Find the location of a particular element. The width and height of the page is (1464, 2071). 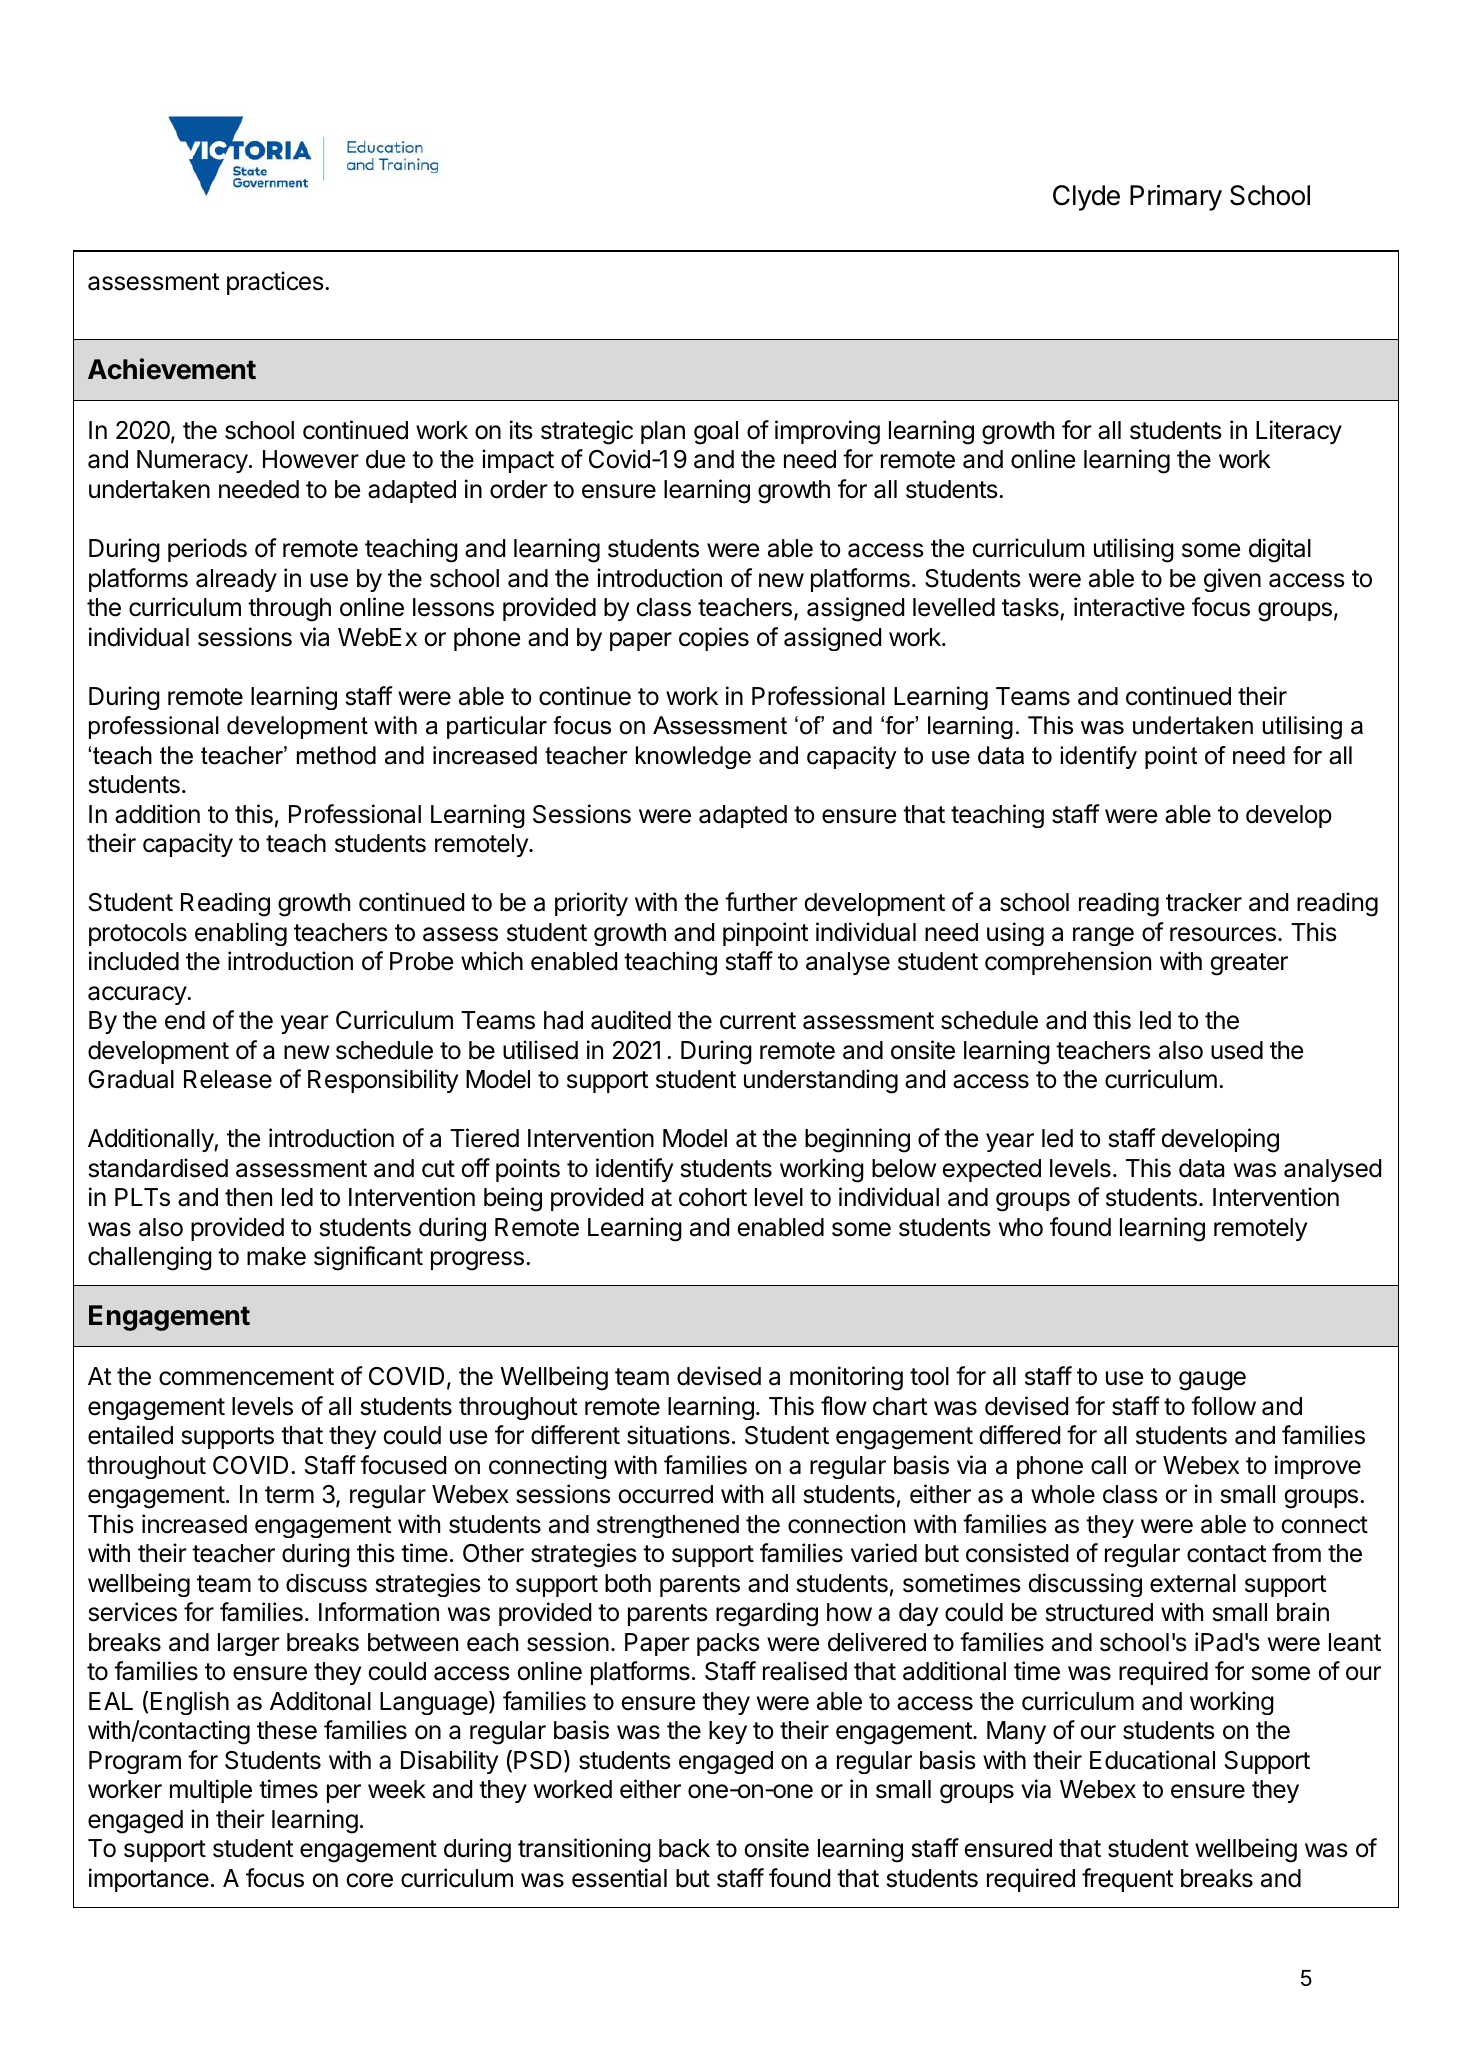

Release is located at coordinates (228, 1079).
